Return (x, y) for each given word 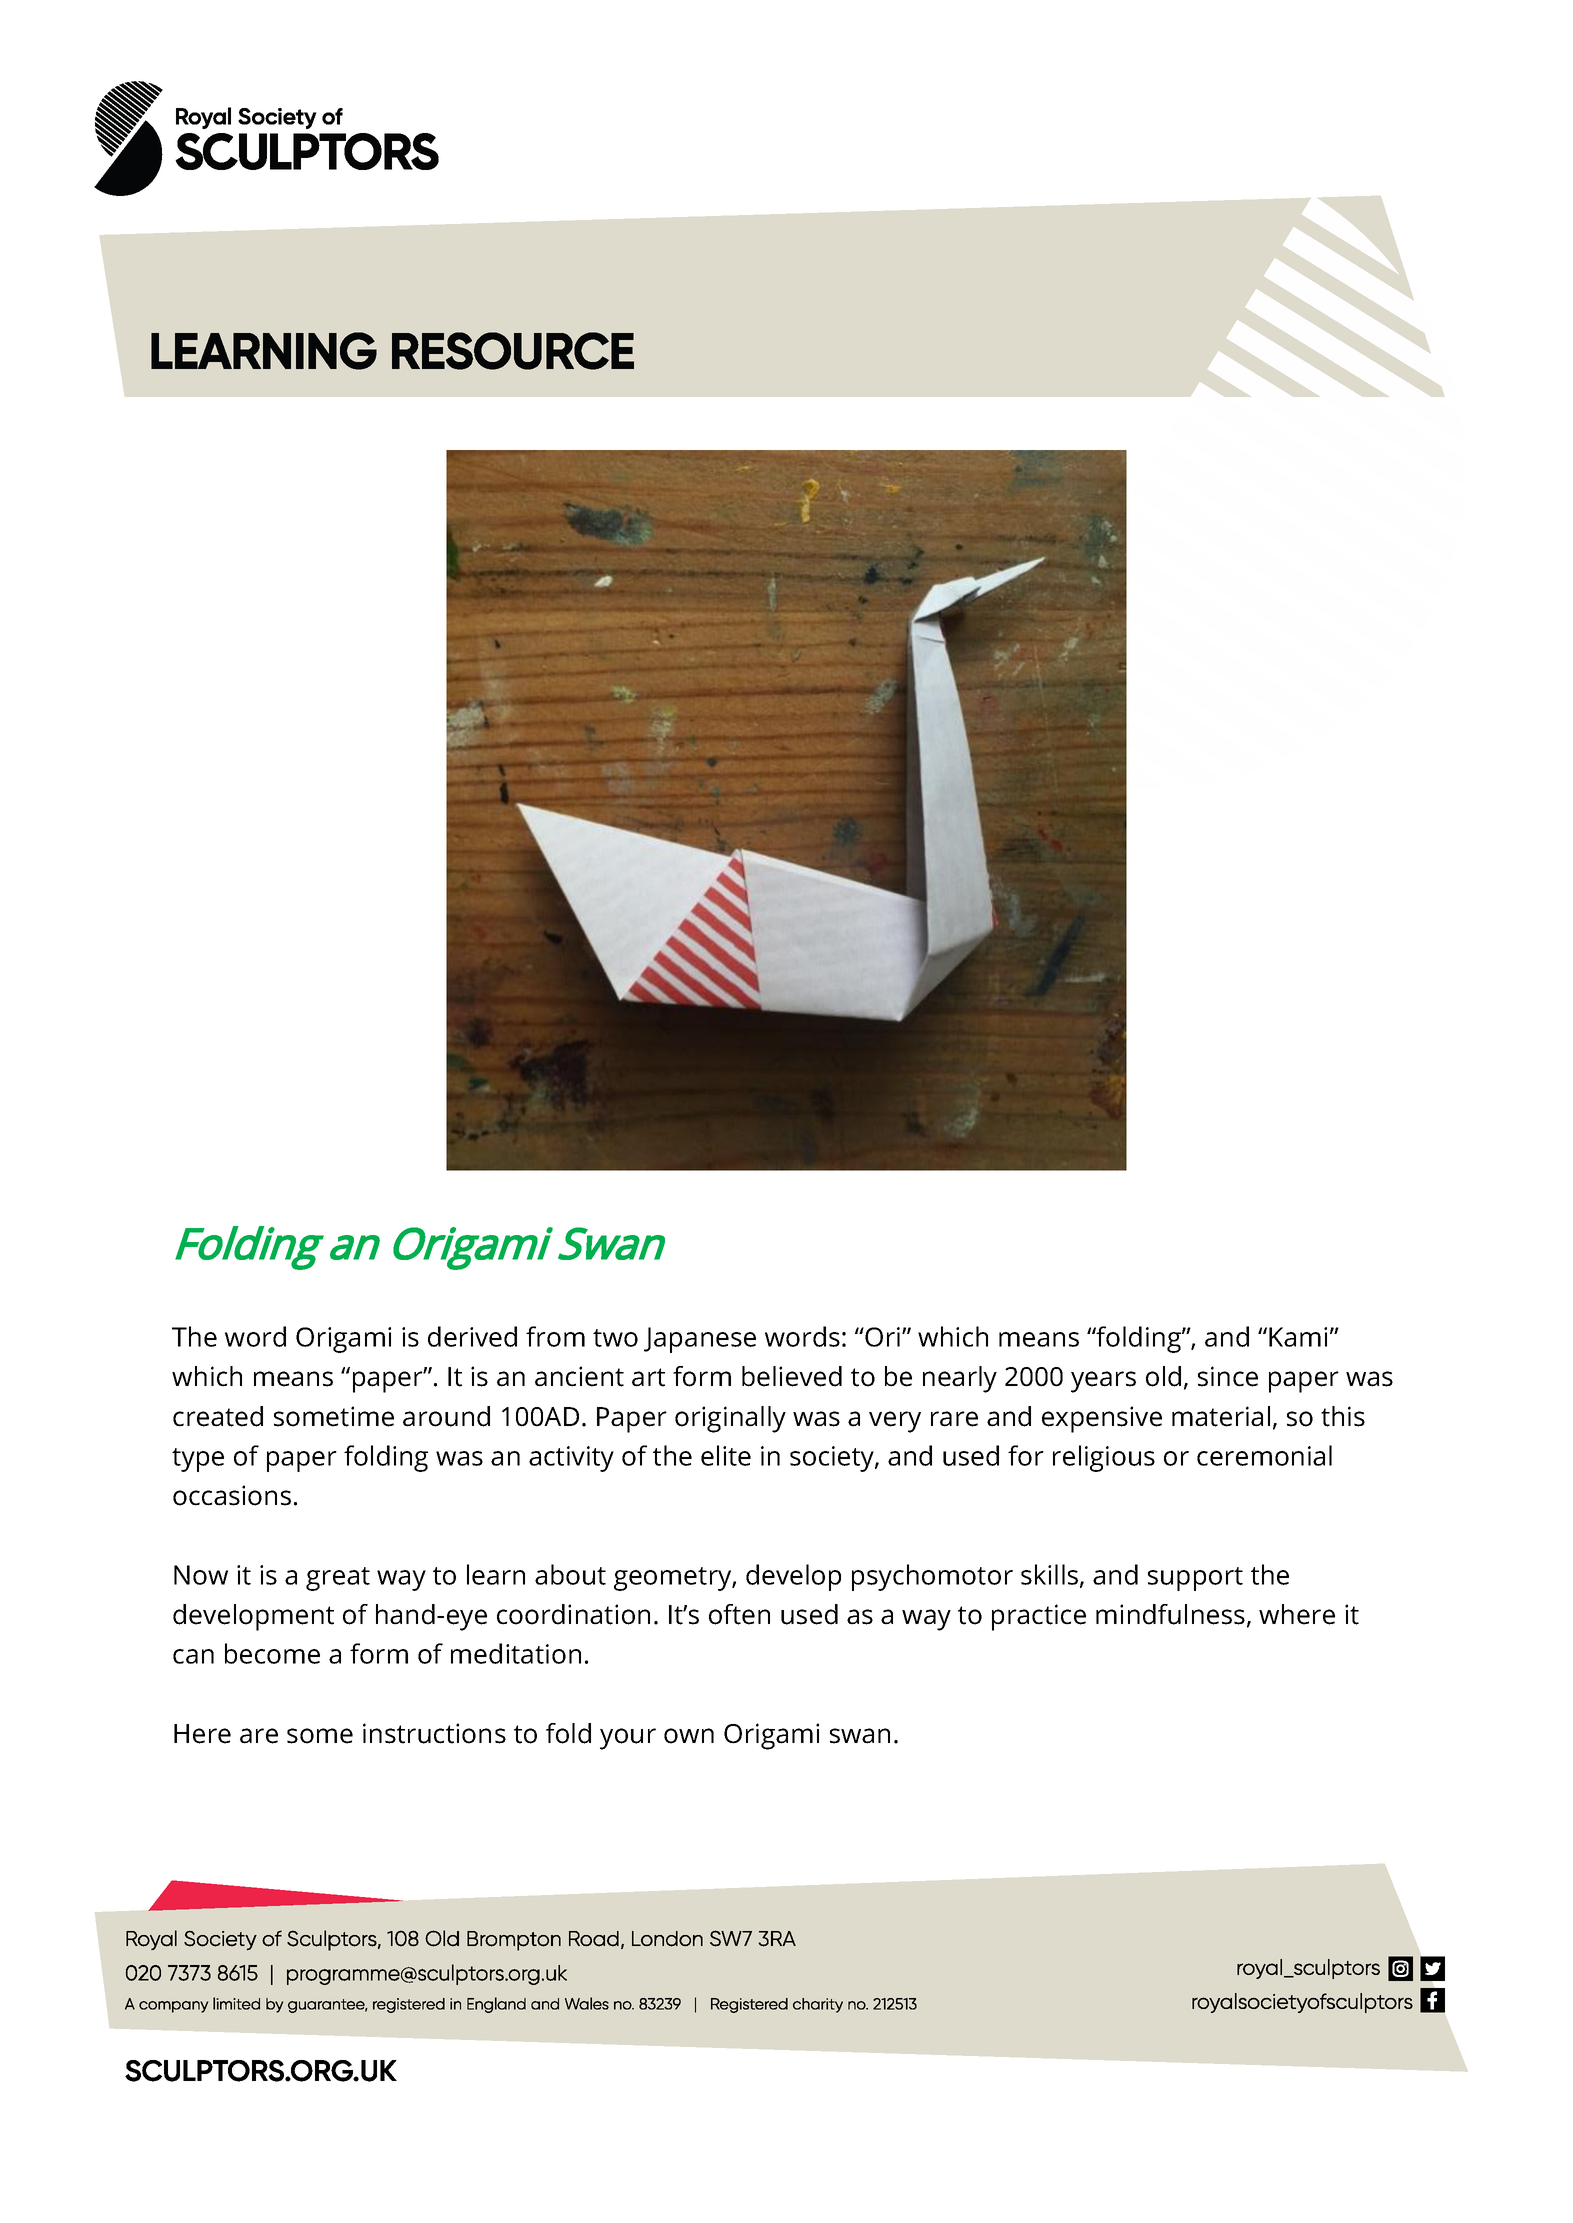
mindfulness (1170, 1614)
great (338, 1579)
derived (472, 1336)
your (628, 1739)
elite (726, 1455)
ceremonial (1264, 1455)
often (739, 1614)
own (689, 1736)
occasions (232, 1495)
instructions (434, 1733)
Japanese (700, 1340)
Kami (1298, 1337)
